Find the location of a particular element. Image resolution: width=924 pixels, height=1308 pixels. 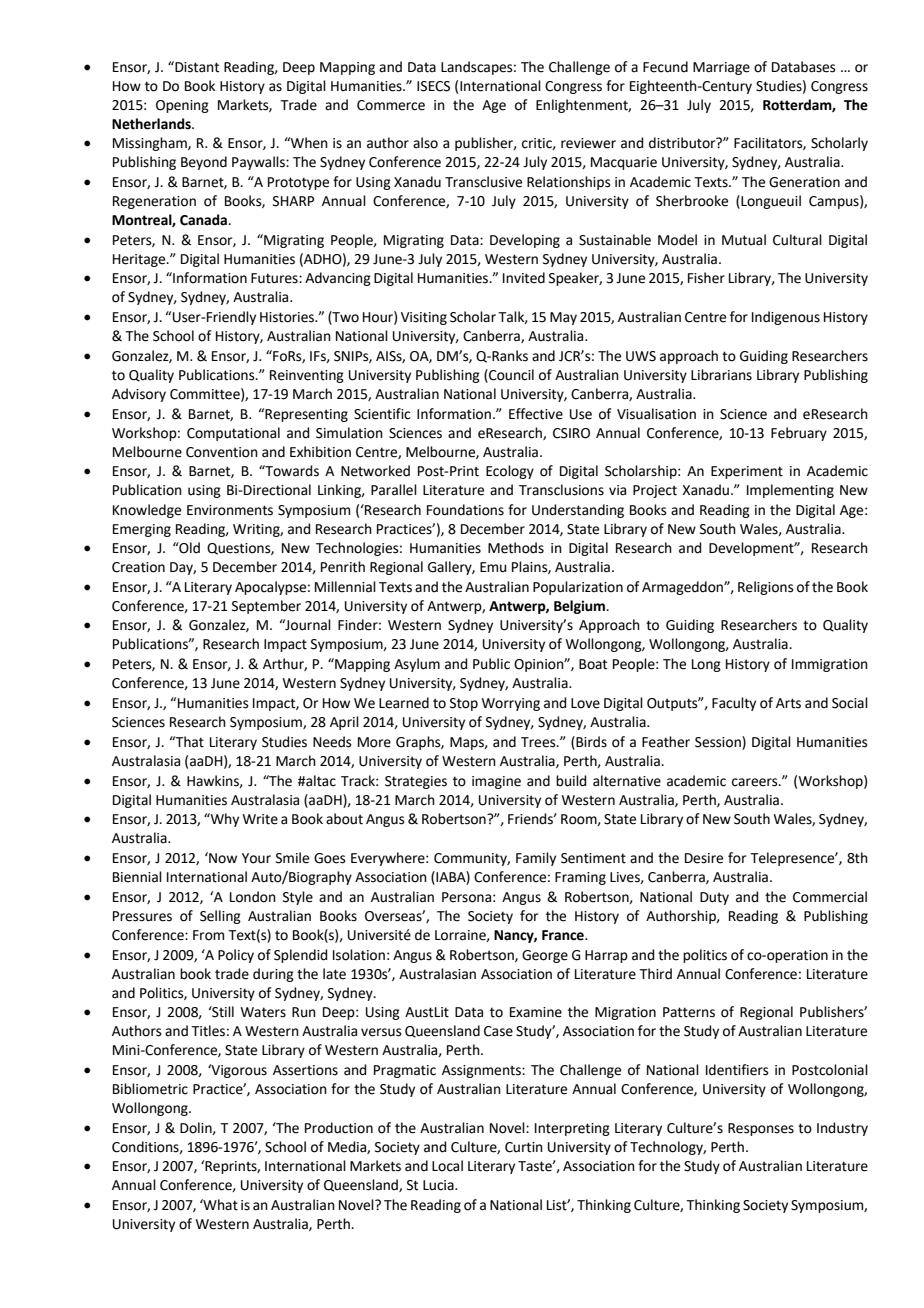

Arts is located at coordinates (788, 703).
